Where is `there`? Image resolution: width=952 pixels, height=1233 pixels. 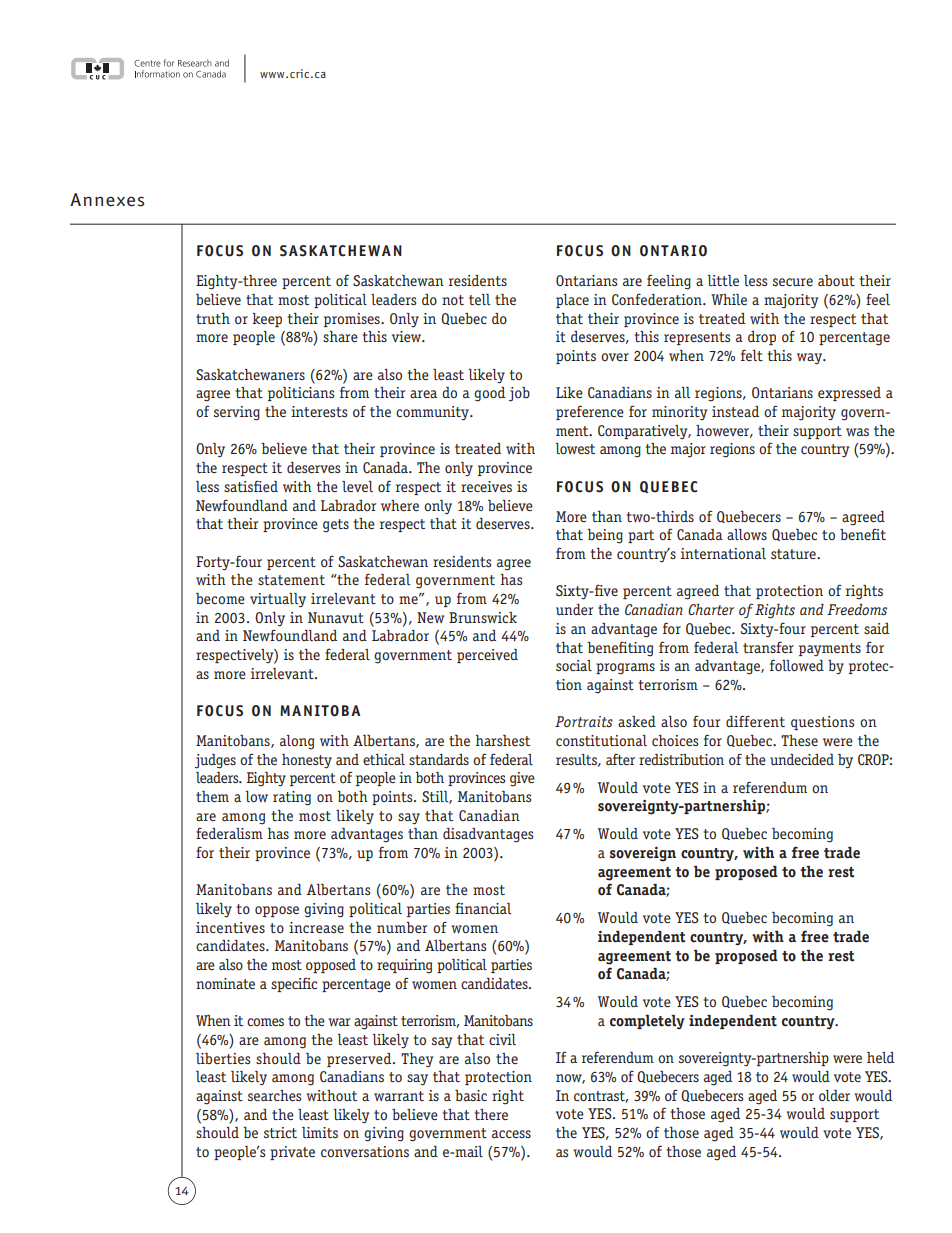
there is located at coordinates (491, 1114).
